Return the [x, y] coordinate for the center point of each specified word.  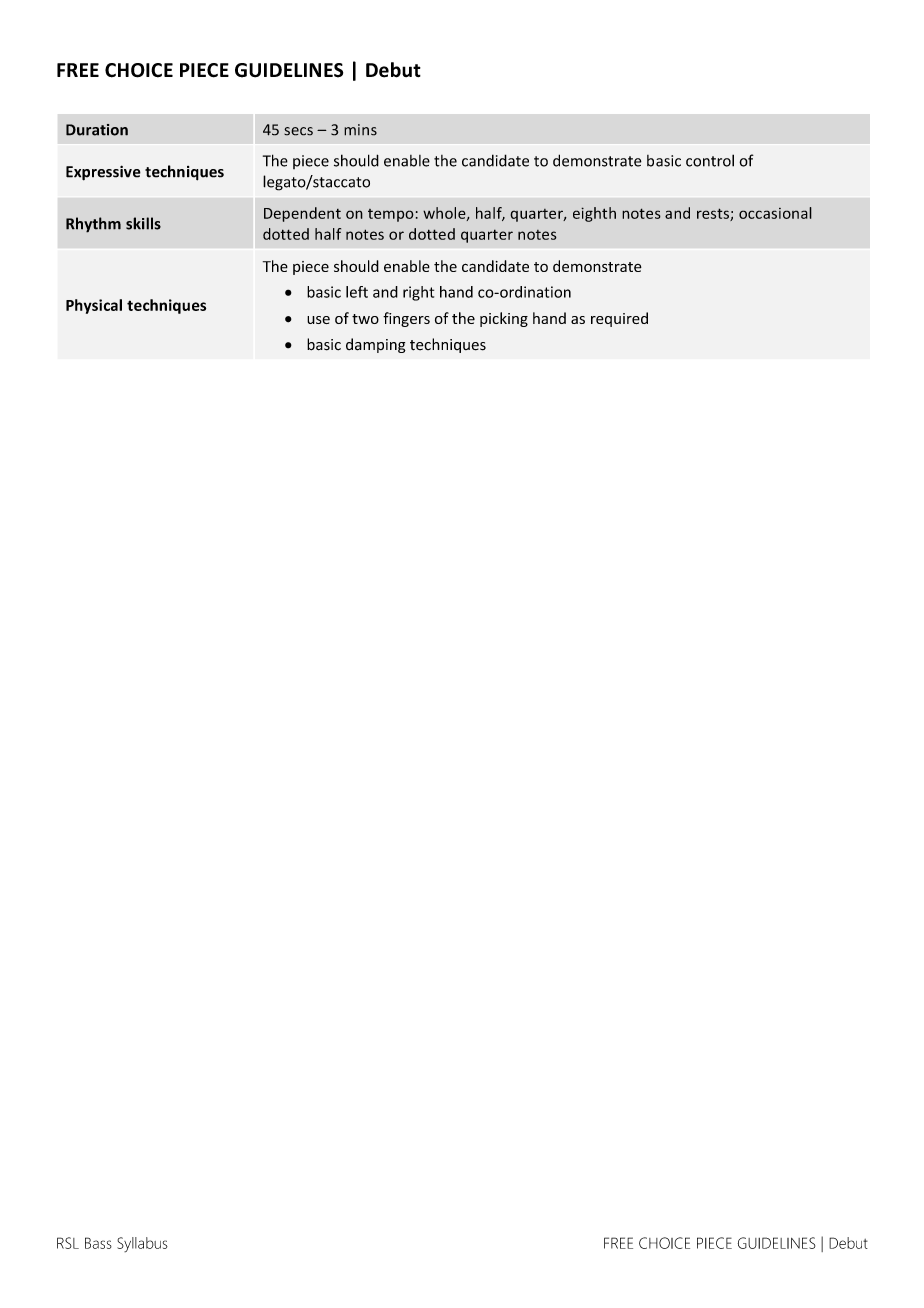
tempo [391, 215]
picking [504, 319]
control [710, 160]
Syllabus [142, 1244]
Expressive [103, 173]
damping [376, 345]
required [619, 319]
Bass [98, 1243]
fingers [406, 319]
